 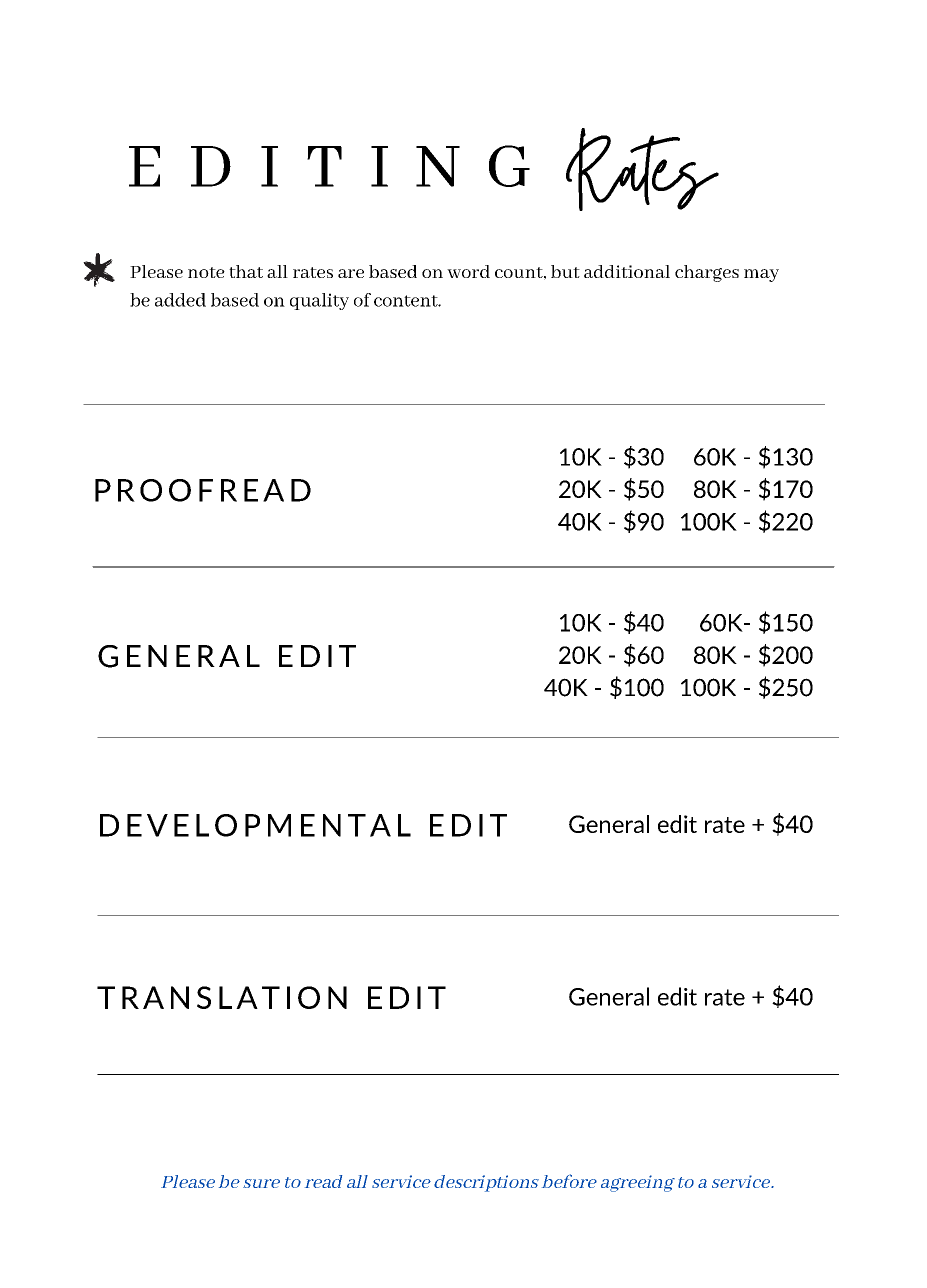 What do you see at coordinates (246, 271) in the screenshot?
I see `that` at bounding box center [246, 271].
